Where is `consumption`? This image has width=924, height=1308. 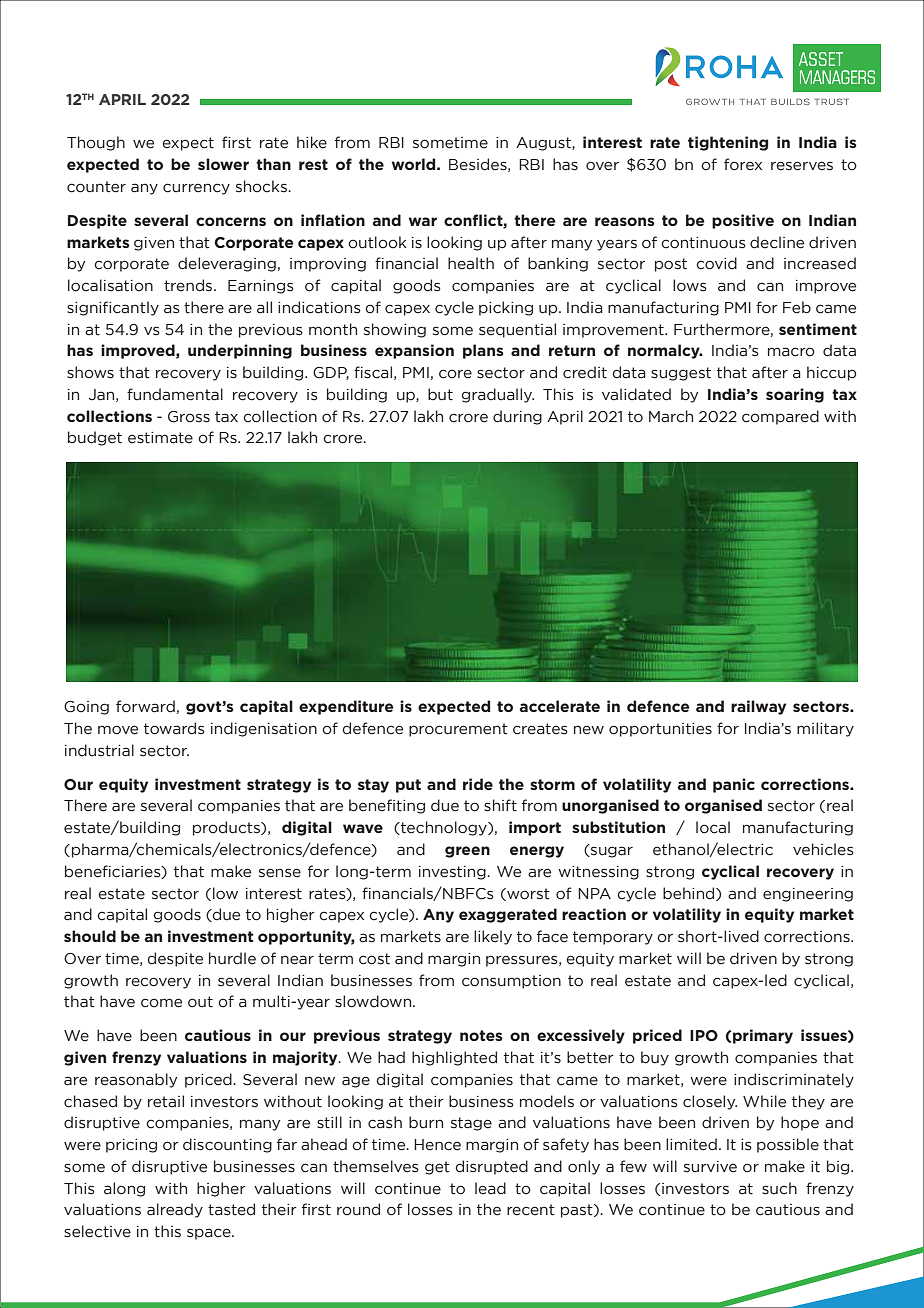 consumption is located at coordinates (511, 982).
